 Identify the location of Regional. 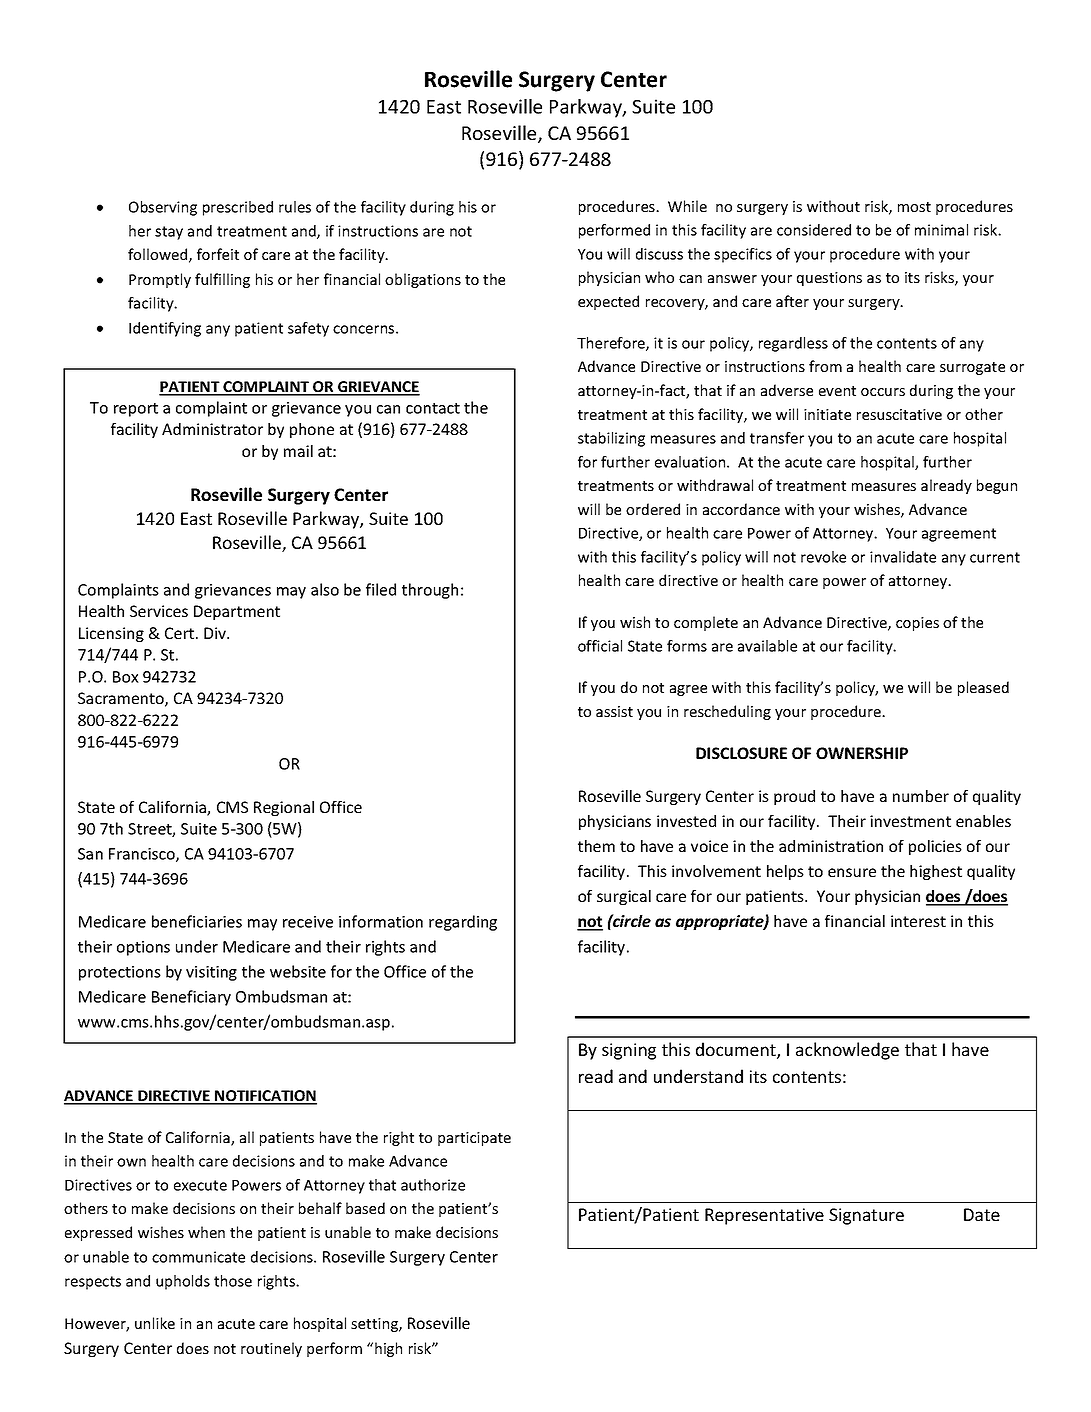
(284, 808).
